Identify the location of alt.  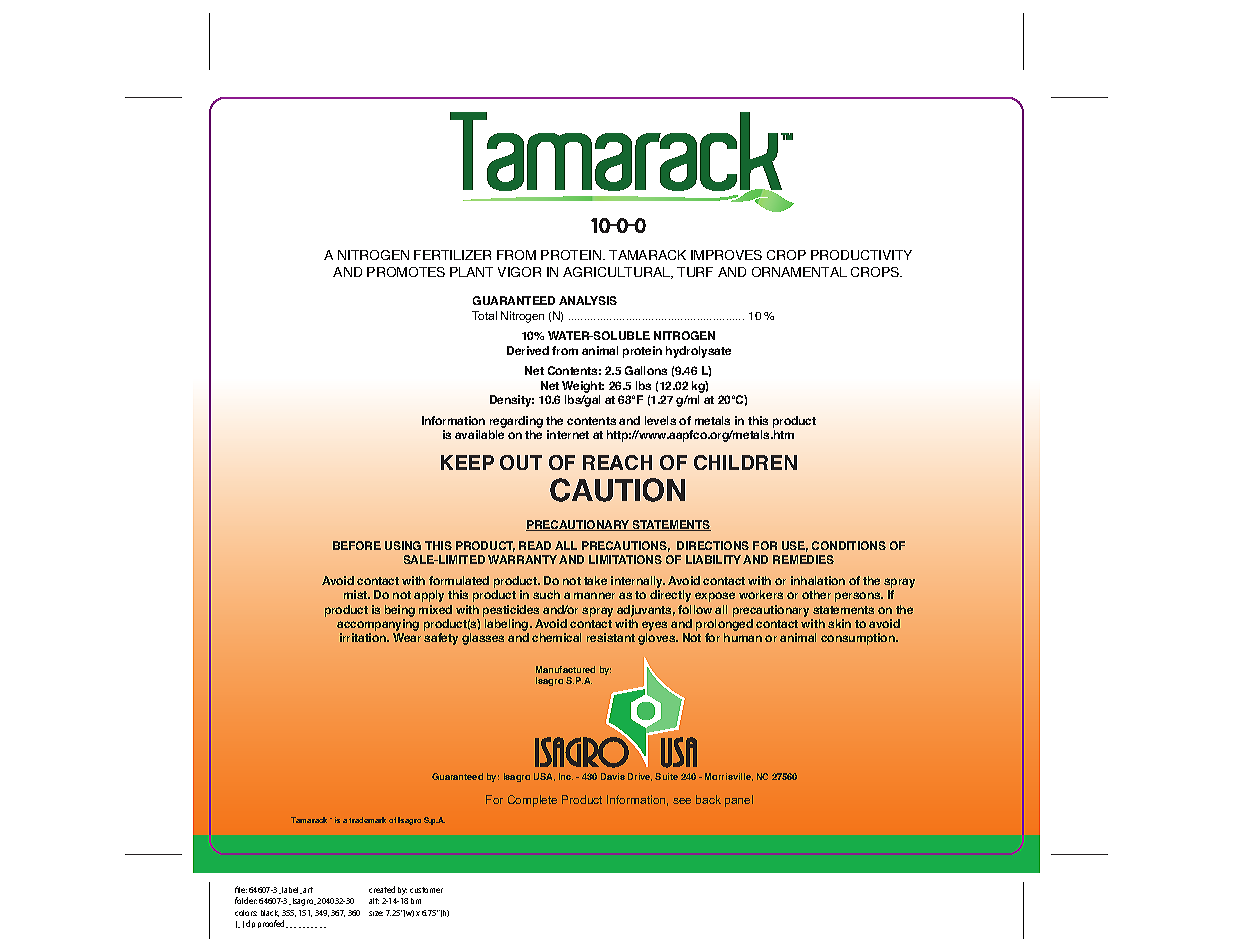
(374, 901).
